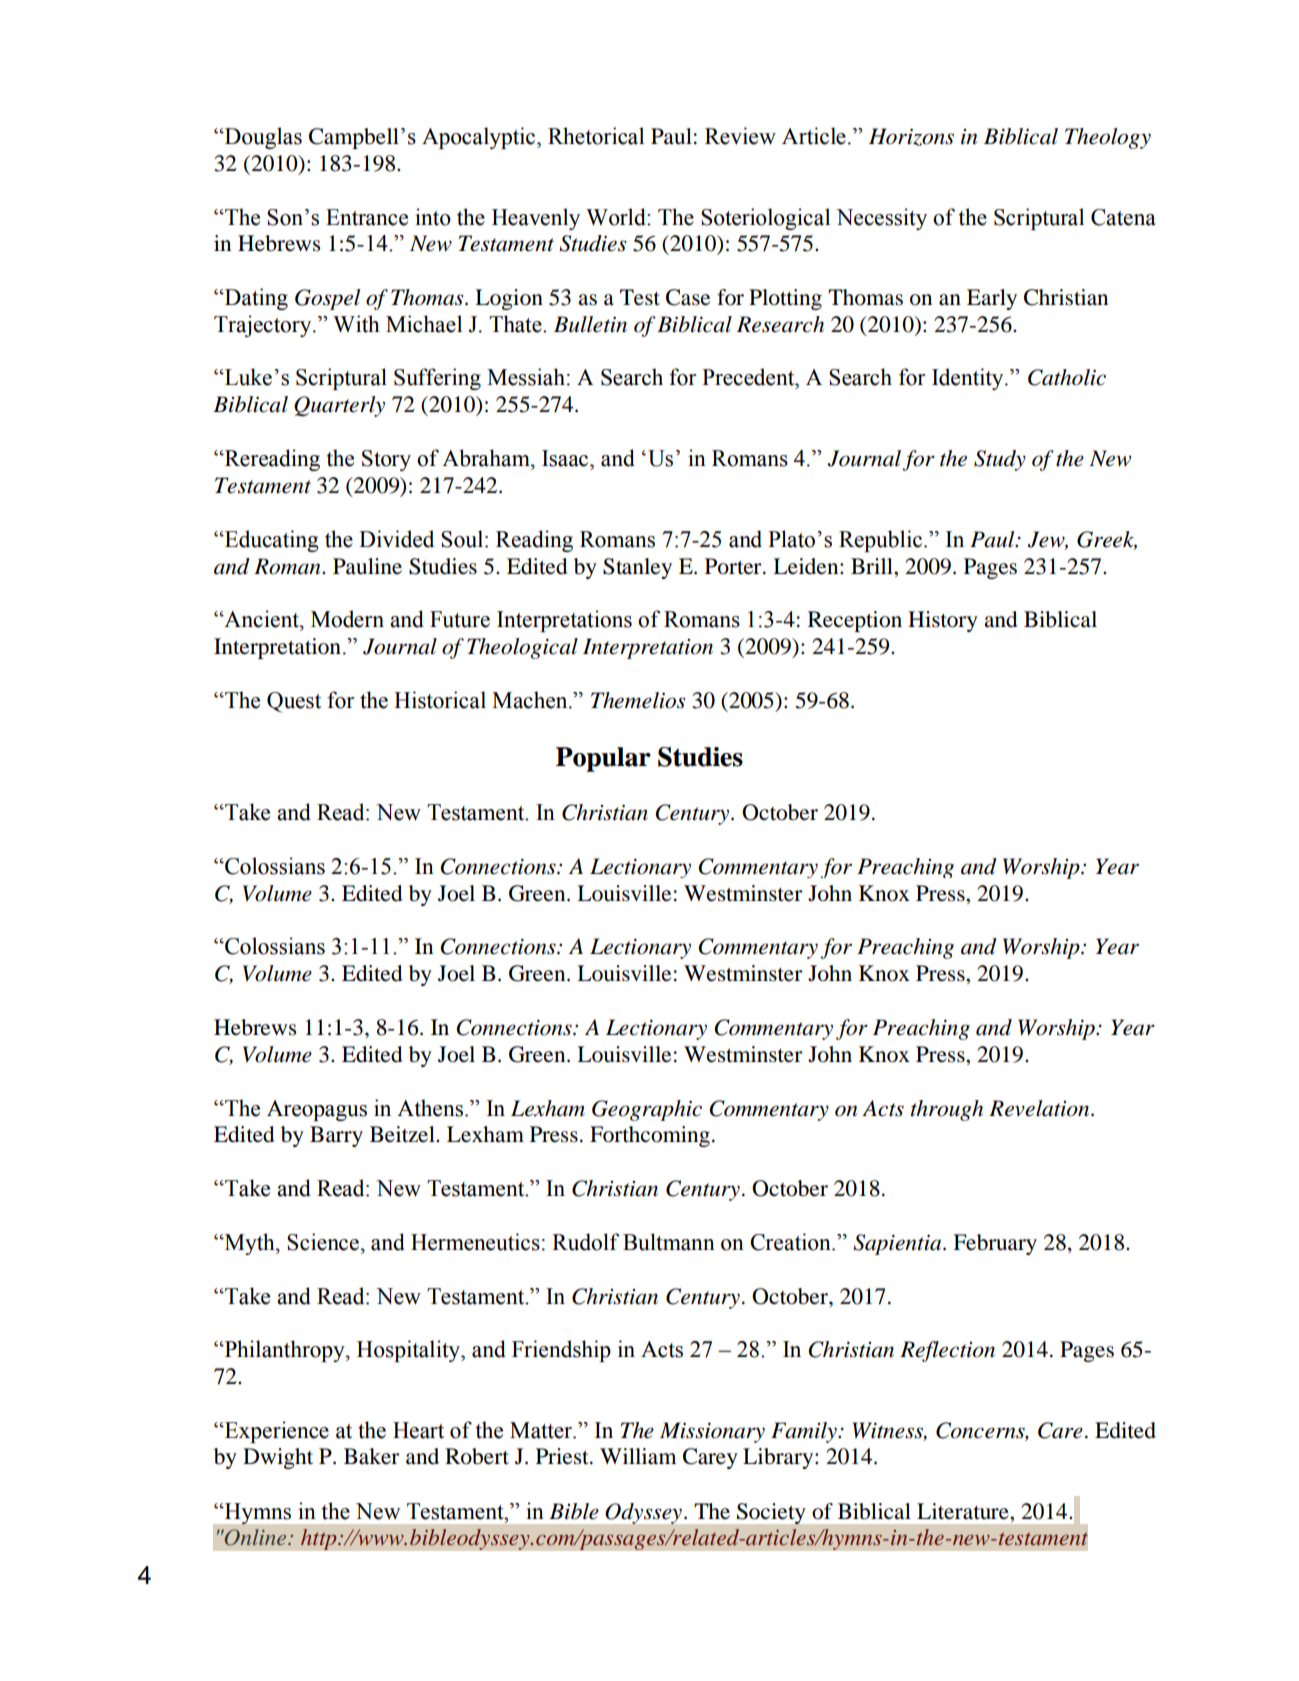 The image size is (1299, 1681). What do you see at coordinates (638, 1456) in the document?
I see `William` at bounding box center [638, 1456].
